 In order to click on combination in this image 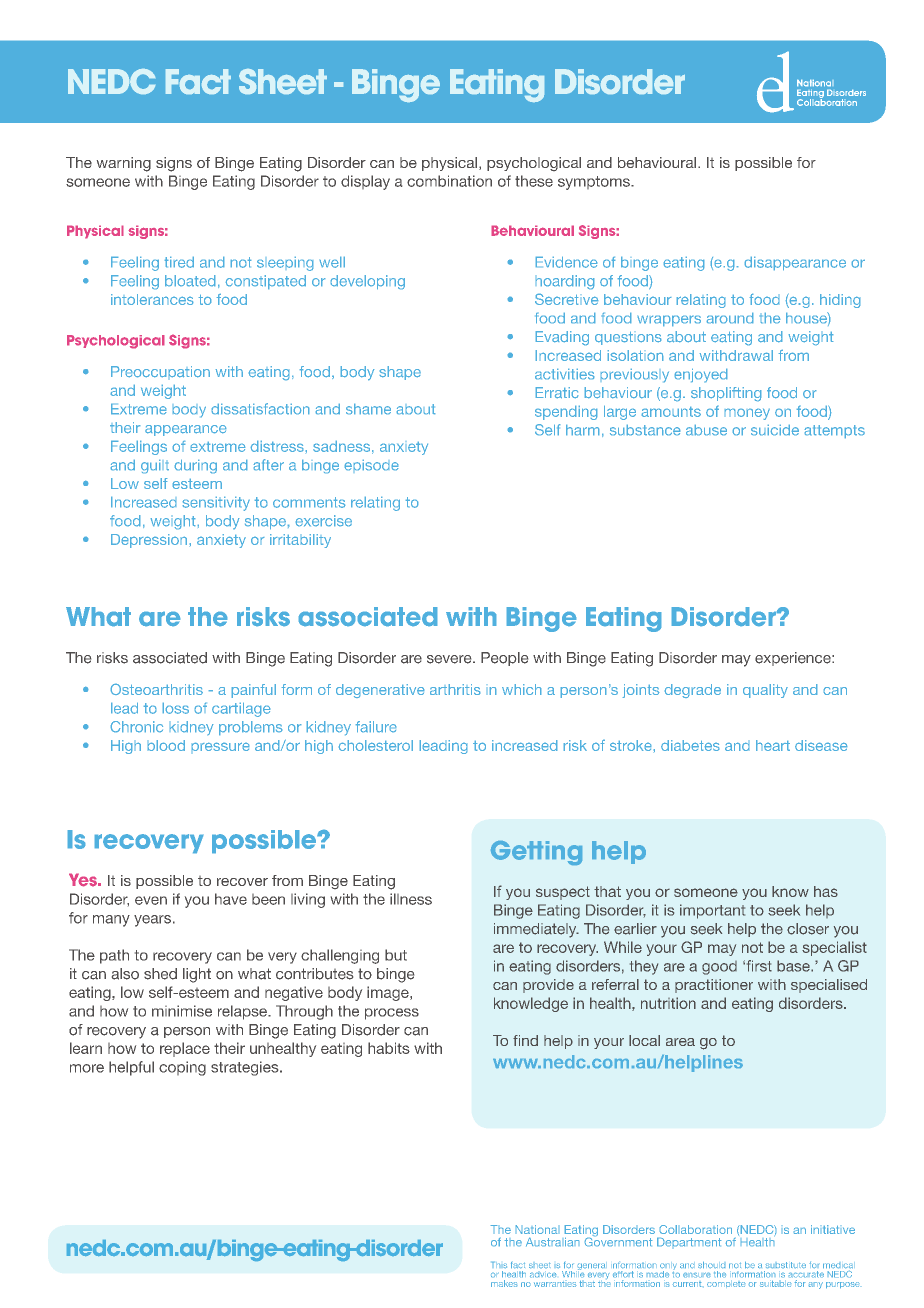, I will do `click(449, 181)`.
